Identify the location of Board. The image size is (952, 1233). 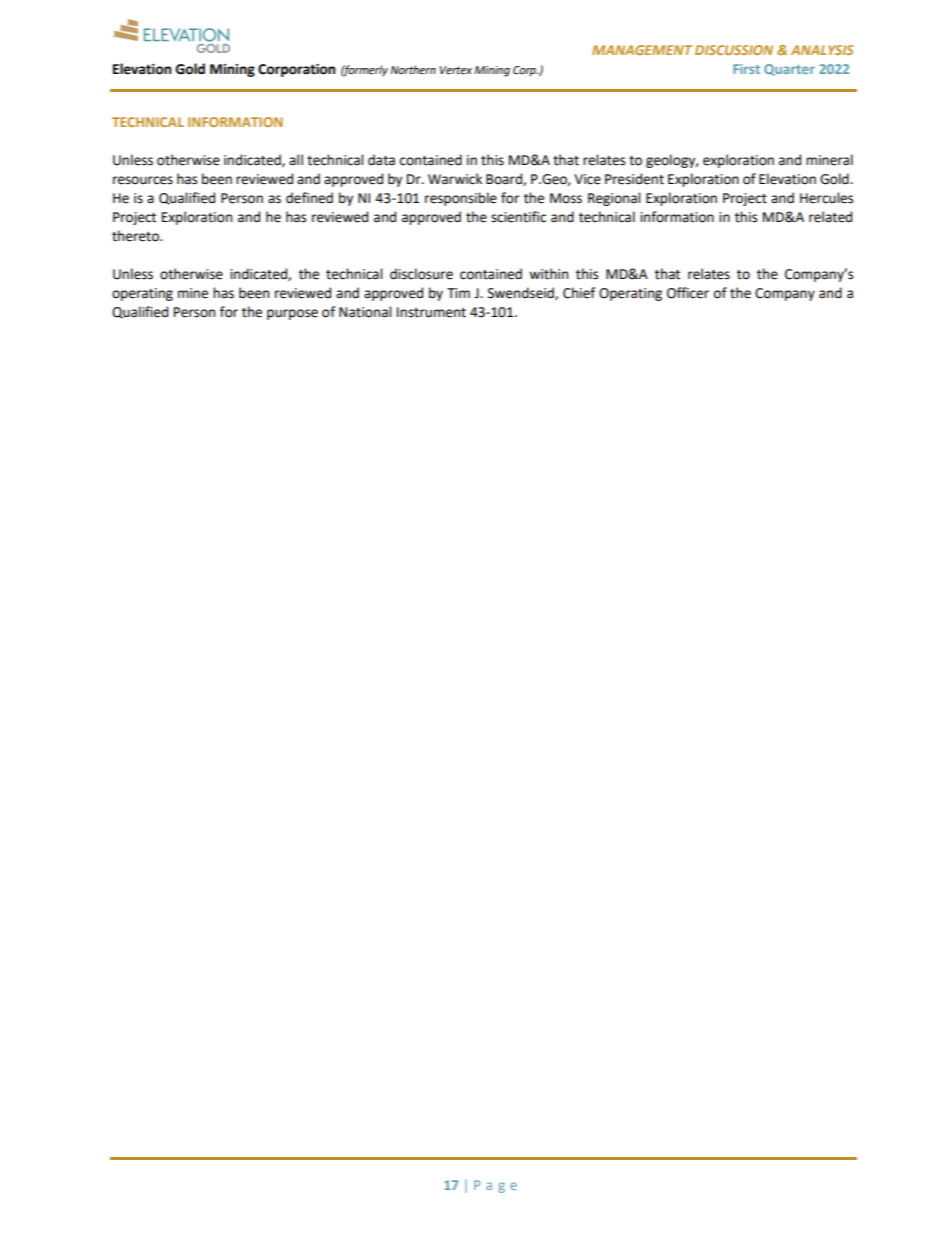
(505, 179).
